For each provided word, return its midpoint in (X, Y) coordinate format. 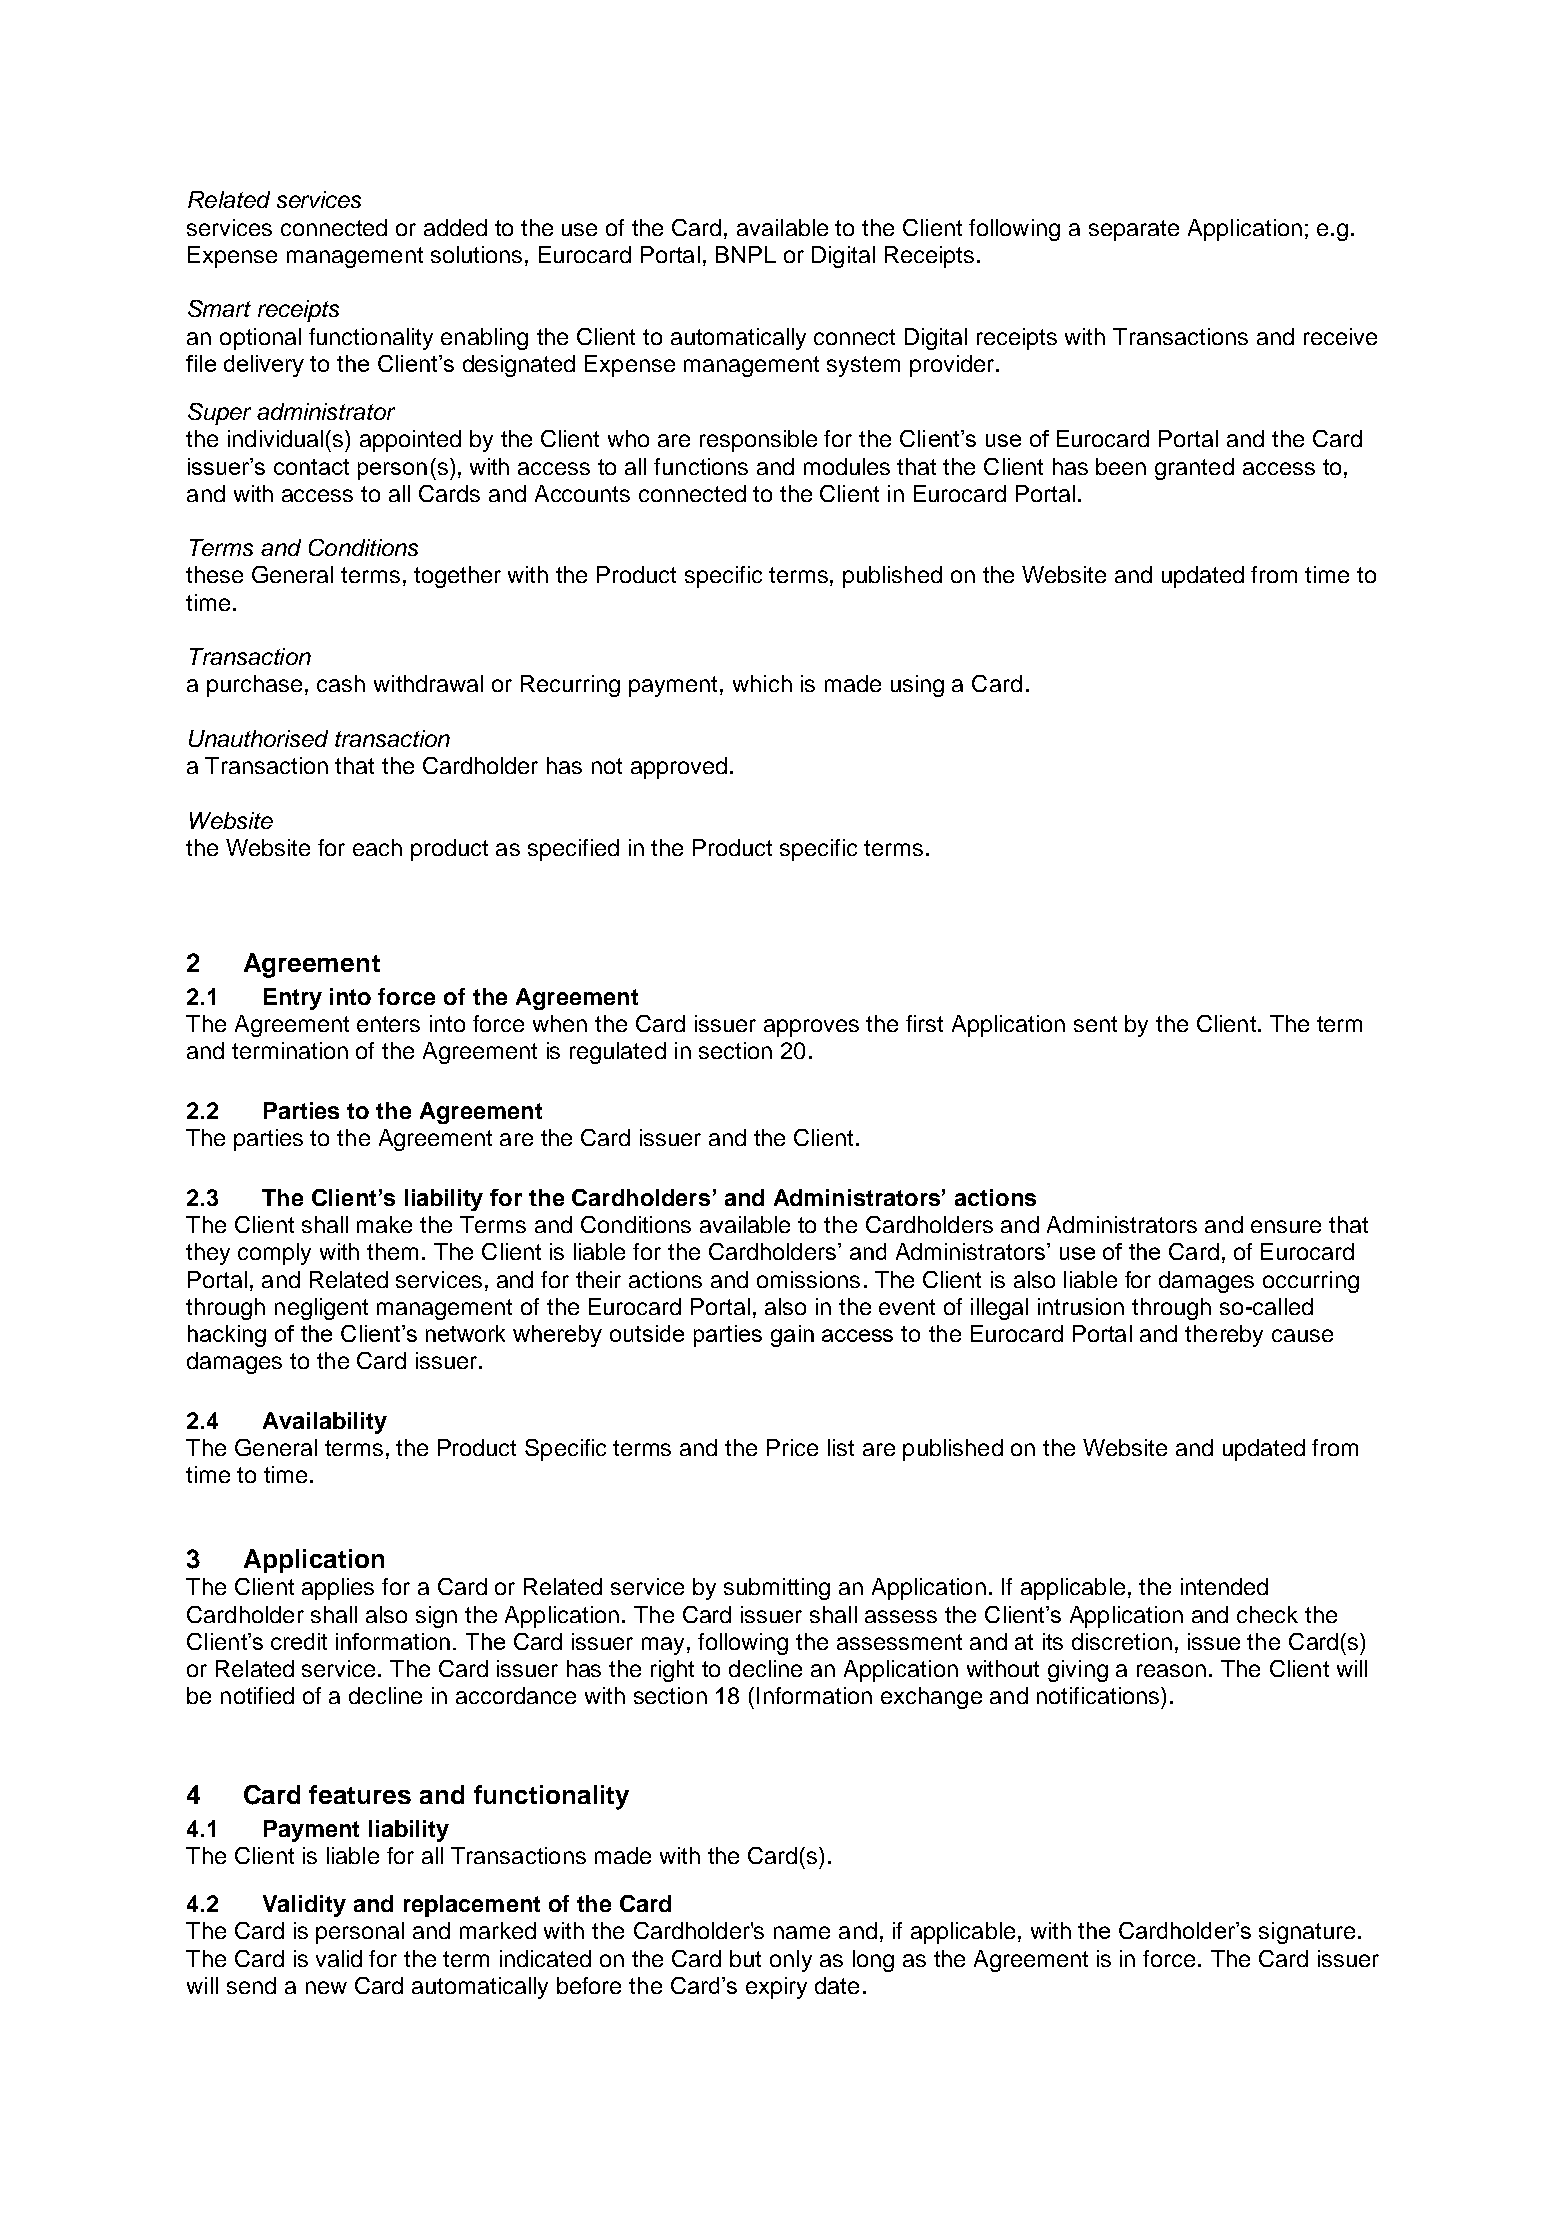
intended (1224, 1586)
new (326, 1987)
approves (811, 1028)
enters (388, 1024)
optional (260, 339)
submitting (777, 1589)
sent (1095, 1024)
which (762, 683)
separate (1134, 230)
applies (338, 1589)
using (917, 686)
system (863, 366)
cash (341, 683)
